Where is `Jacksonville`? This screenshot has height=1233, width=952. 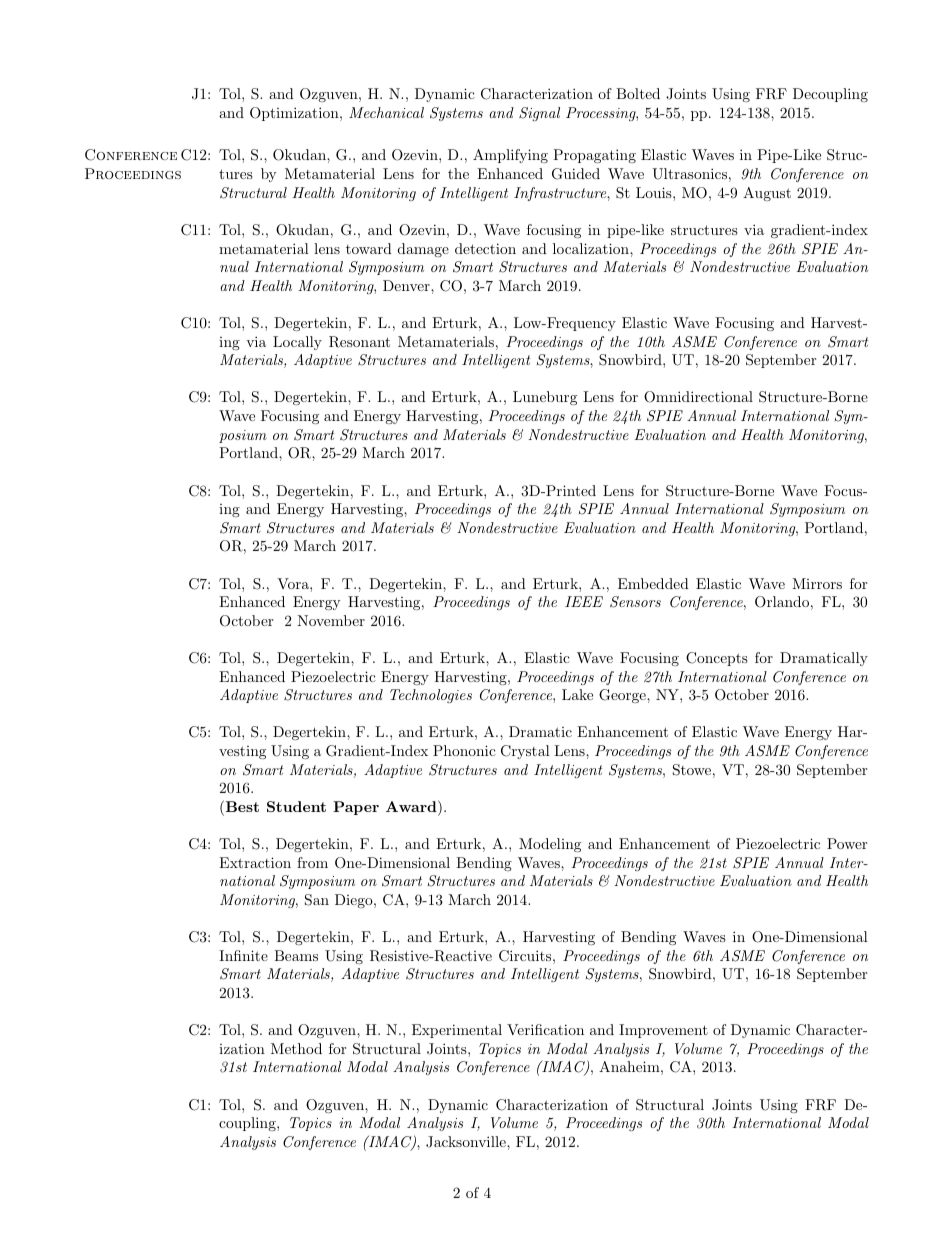 Jacksonville is located at coordinates (467, 1142).
